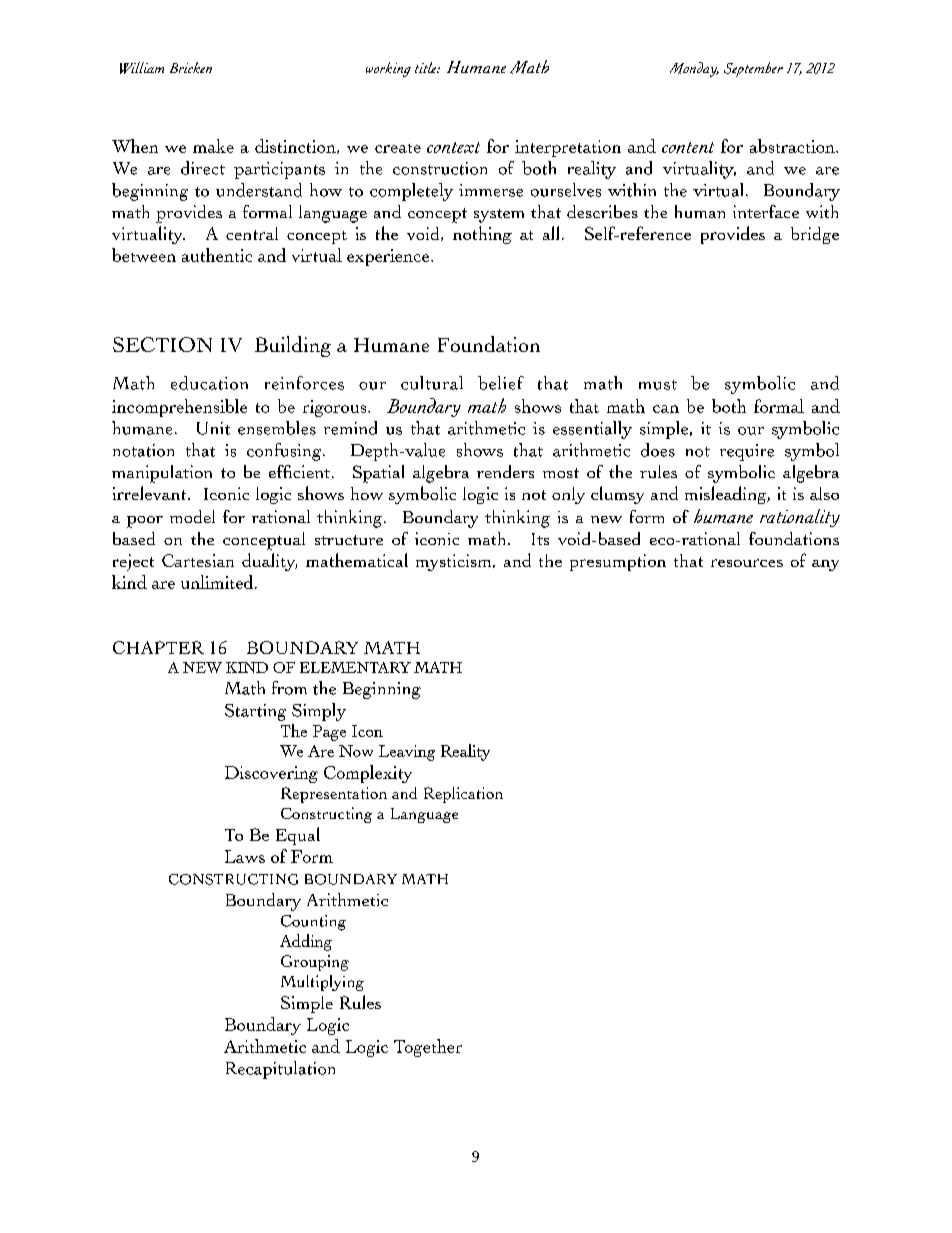 This screenshot has height=1233, width=952. What do you see at coordinates (280, 1070) in the screenshot?
I see `Recapitulation` at bounding box center [280, 1070].
